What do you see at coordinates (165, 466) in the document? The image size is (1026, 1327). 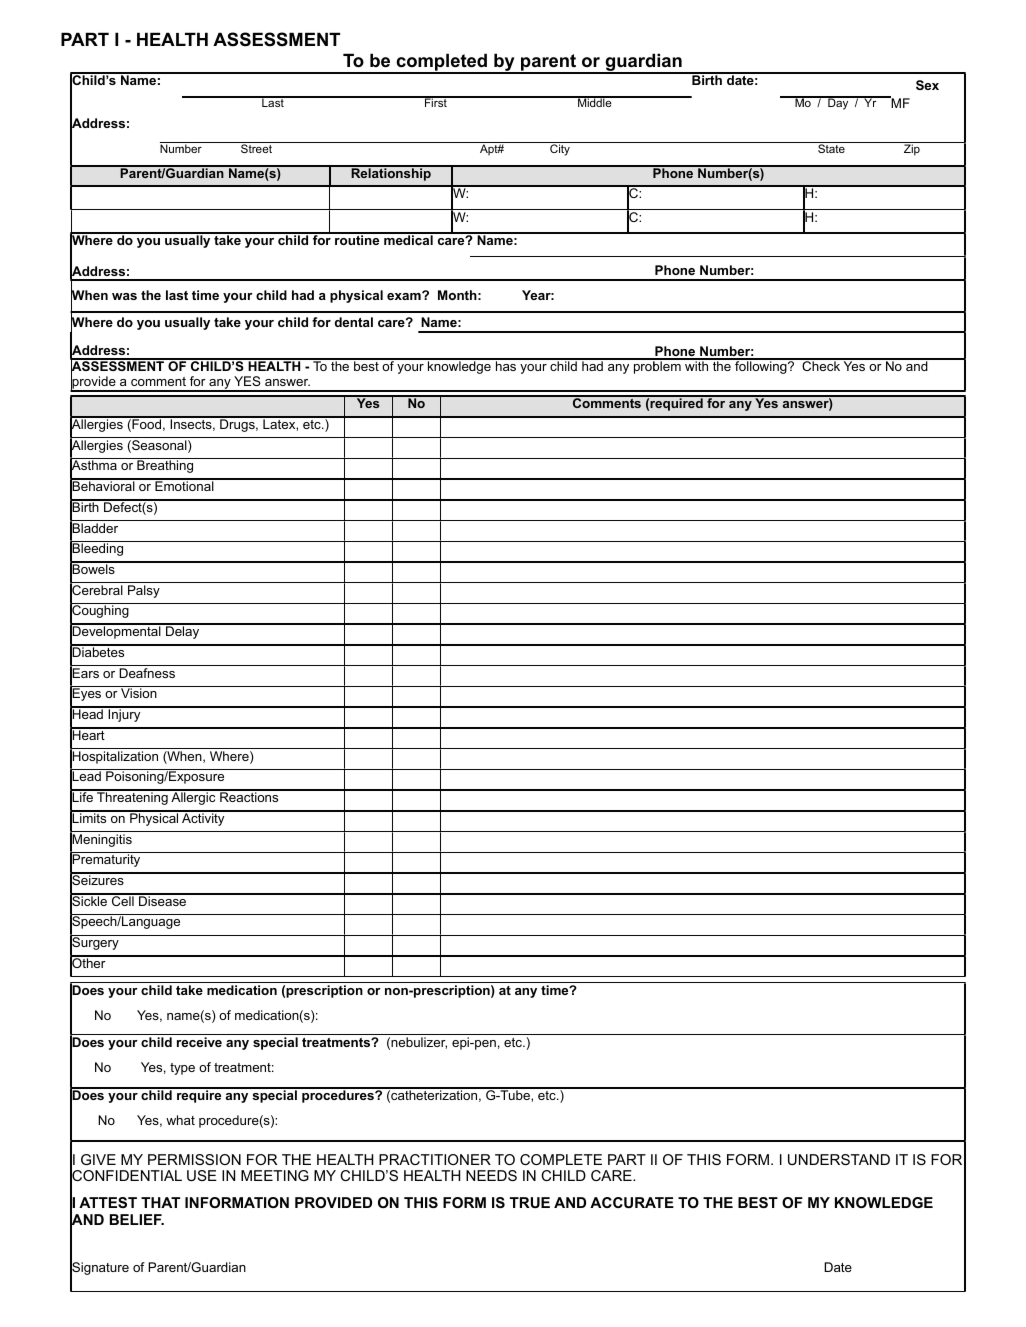 I see `Breathing` at bounding box center [165, 466].
